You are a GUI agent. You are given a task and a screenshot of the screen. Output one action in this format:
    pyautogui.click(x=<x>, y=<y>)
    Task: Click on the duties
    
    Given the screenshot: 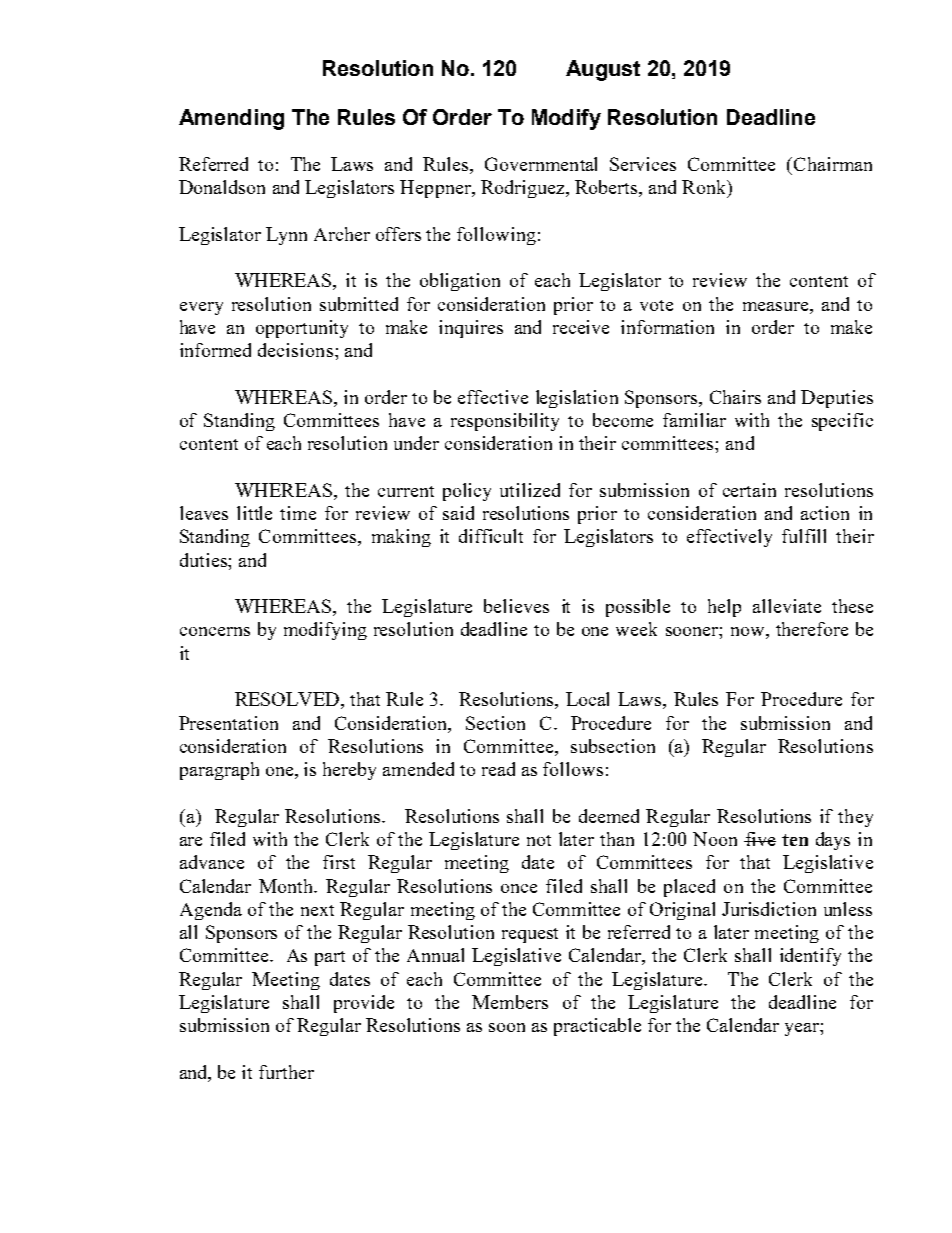 What is the action you would take?
    pyautogui.click(x=204, y=560)
